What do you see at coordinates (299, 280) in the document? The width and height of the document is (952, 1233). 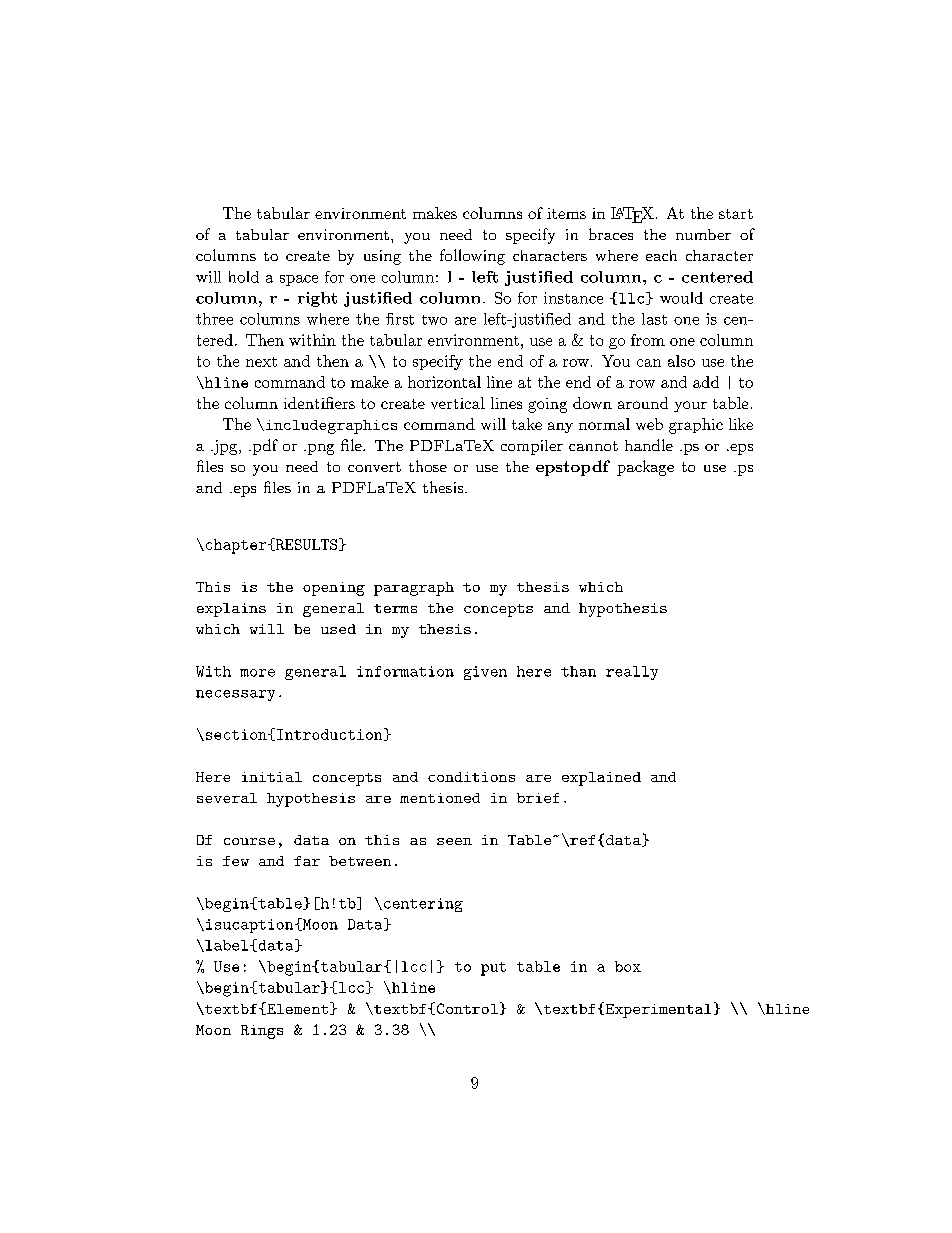 I see `space` at bounding box center [299, 280].
